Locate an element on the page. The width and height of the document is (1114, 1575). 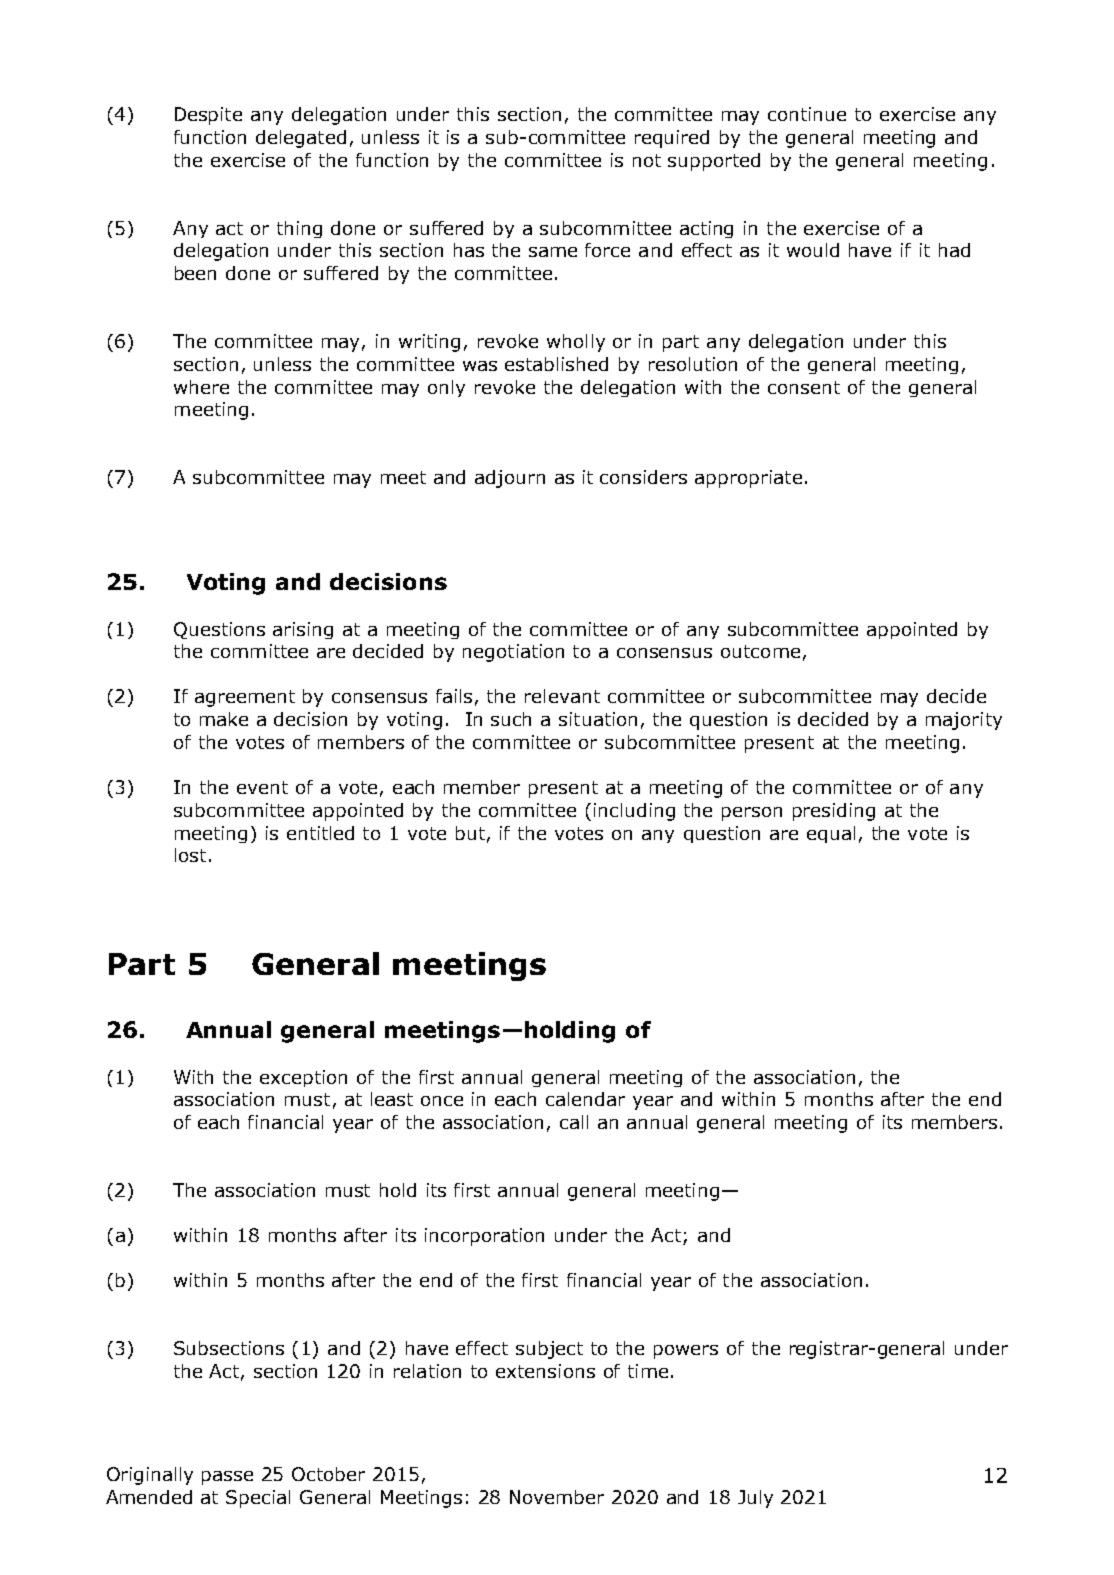
continue is located at coordinates (807, 114).
